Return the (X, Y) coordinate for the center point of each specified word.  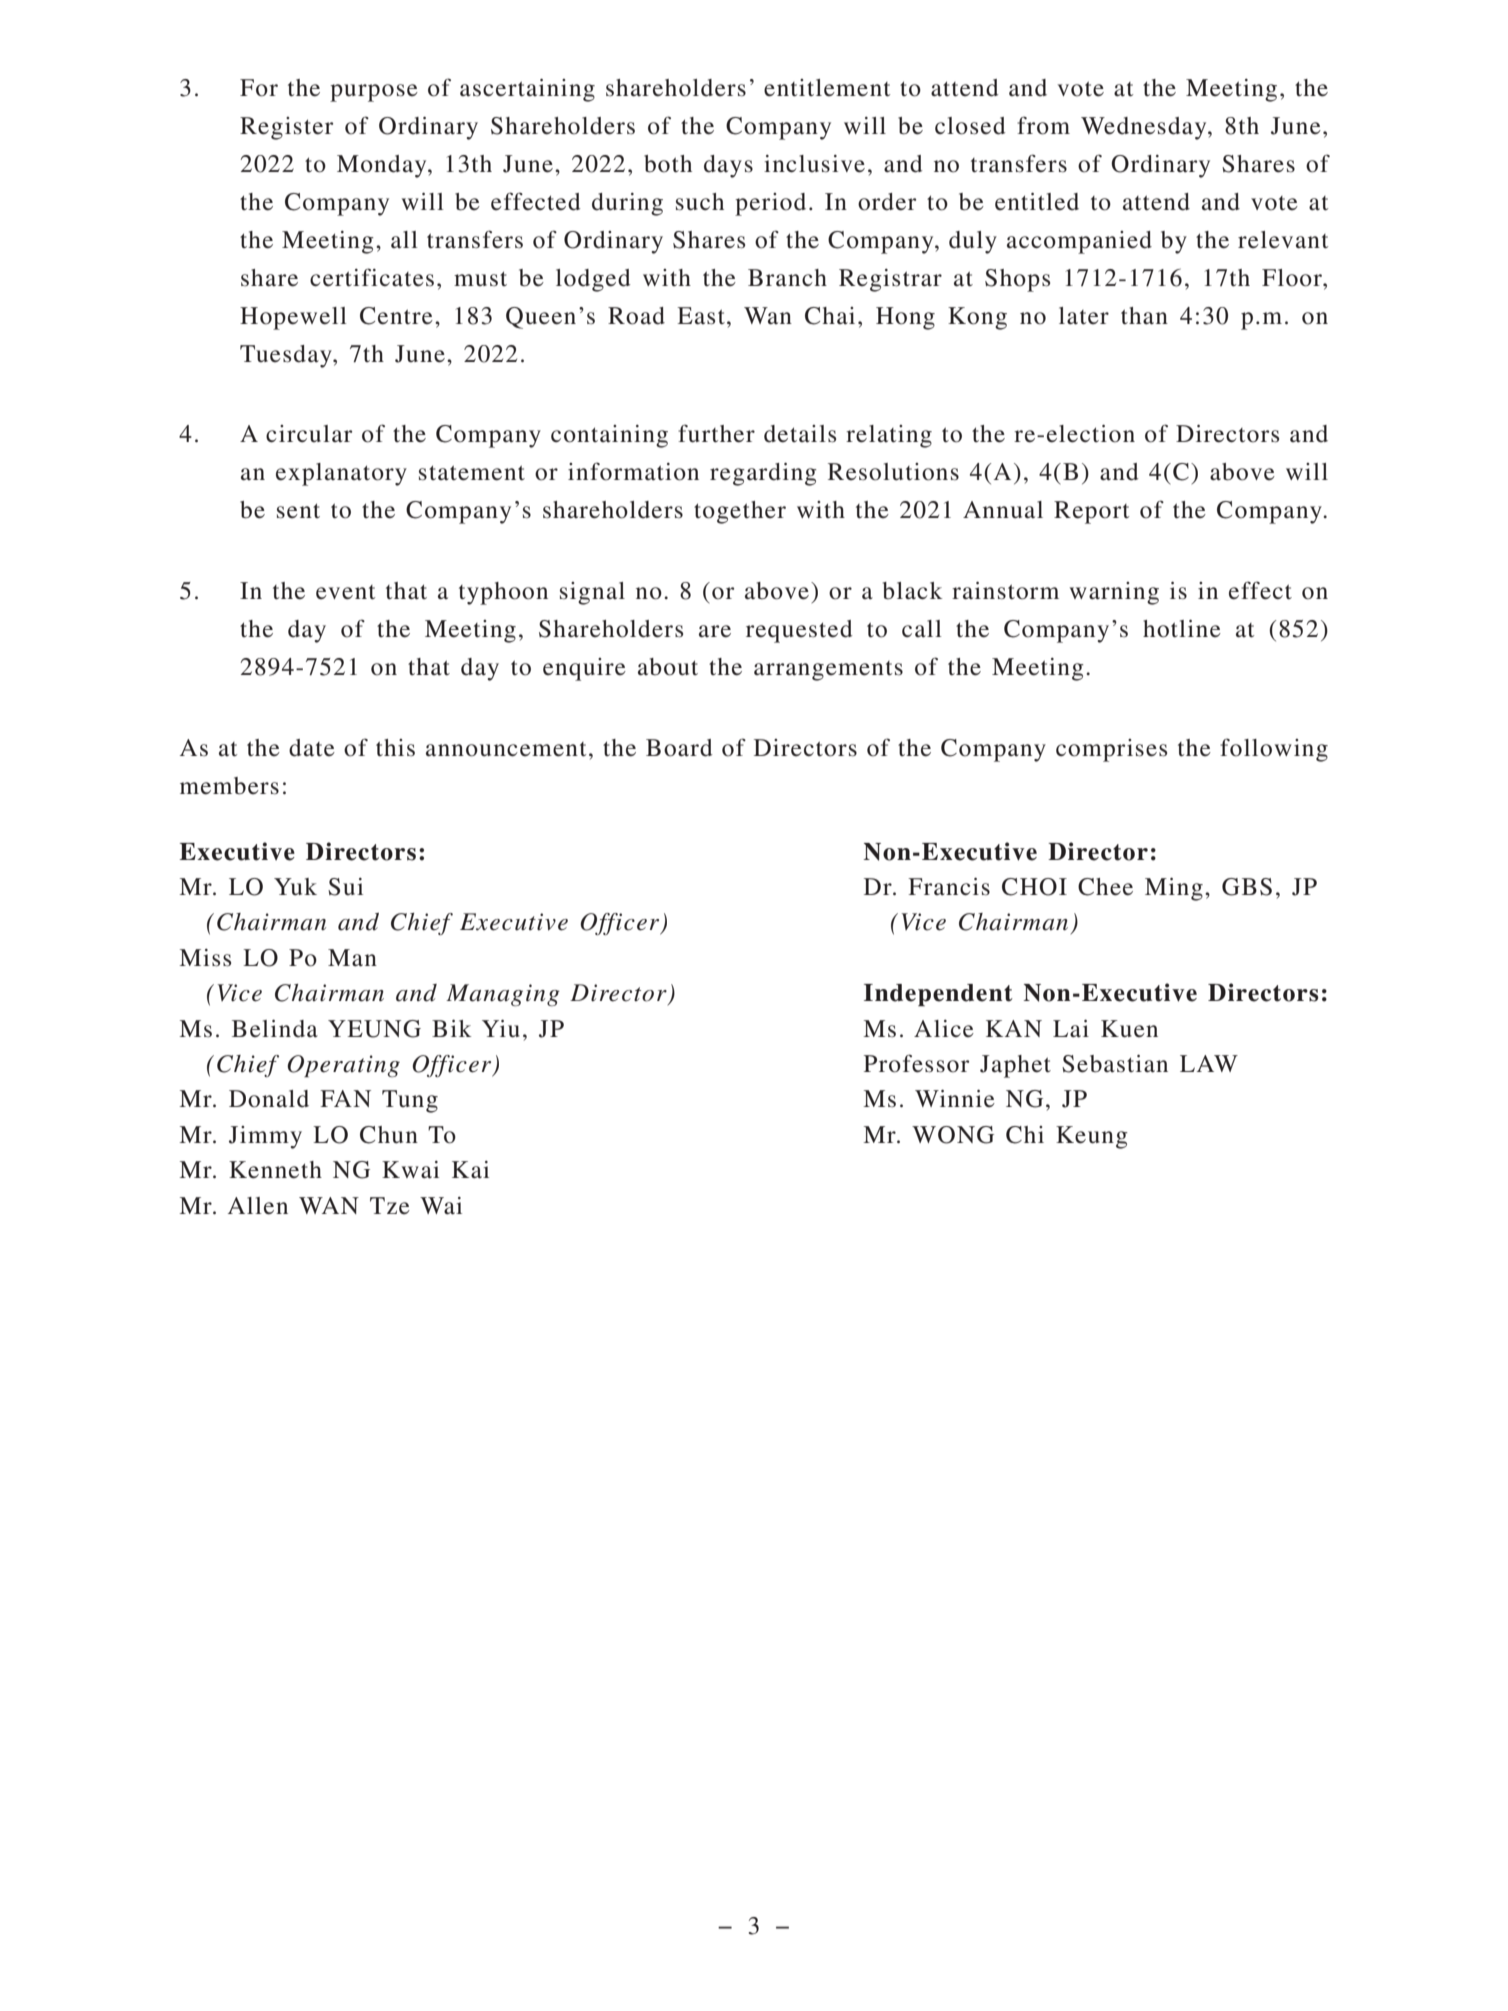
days (728, 166)
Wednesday (1145, 128)
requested (799, 631)
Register (286, 128)
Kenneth (275, 1170)
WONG (953, 1135)
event (345, 592)
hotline (1182, 629)
